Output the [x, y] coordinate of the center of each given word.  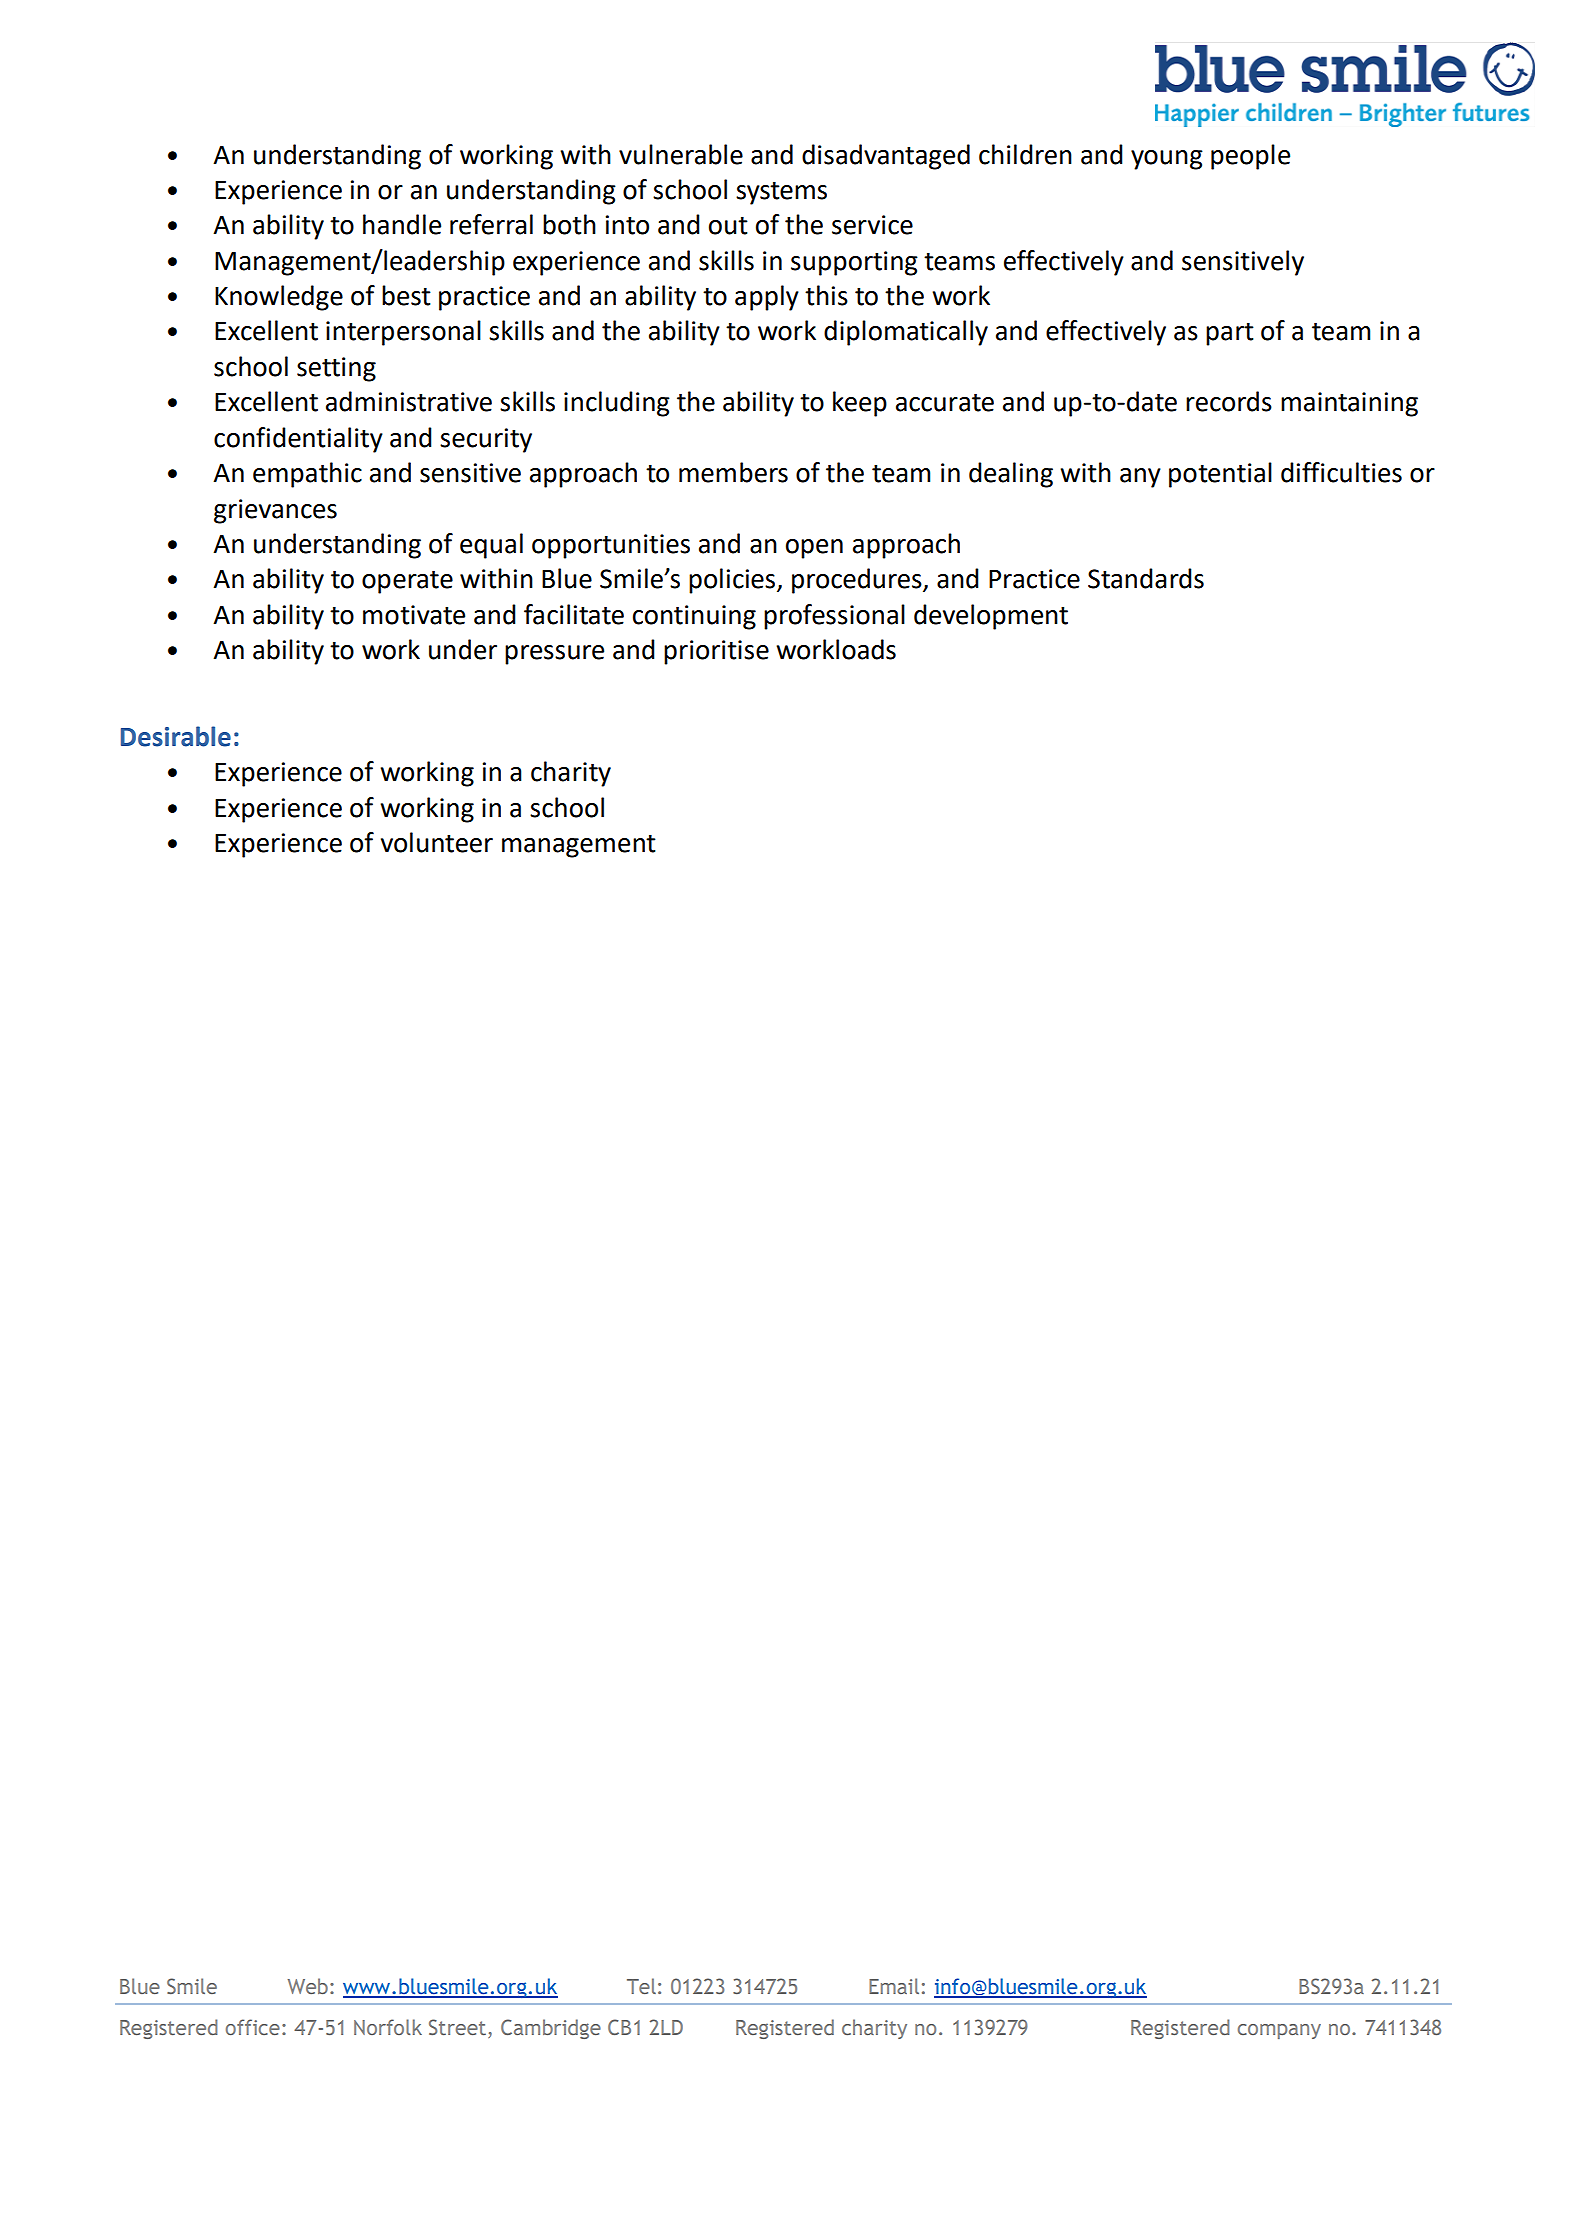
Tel [641, 1986]
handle [402, 224]
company [1279, 2031]
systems [781, 193]
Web [308, 1986]
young [1167, 160]
